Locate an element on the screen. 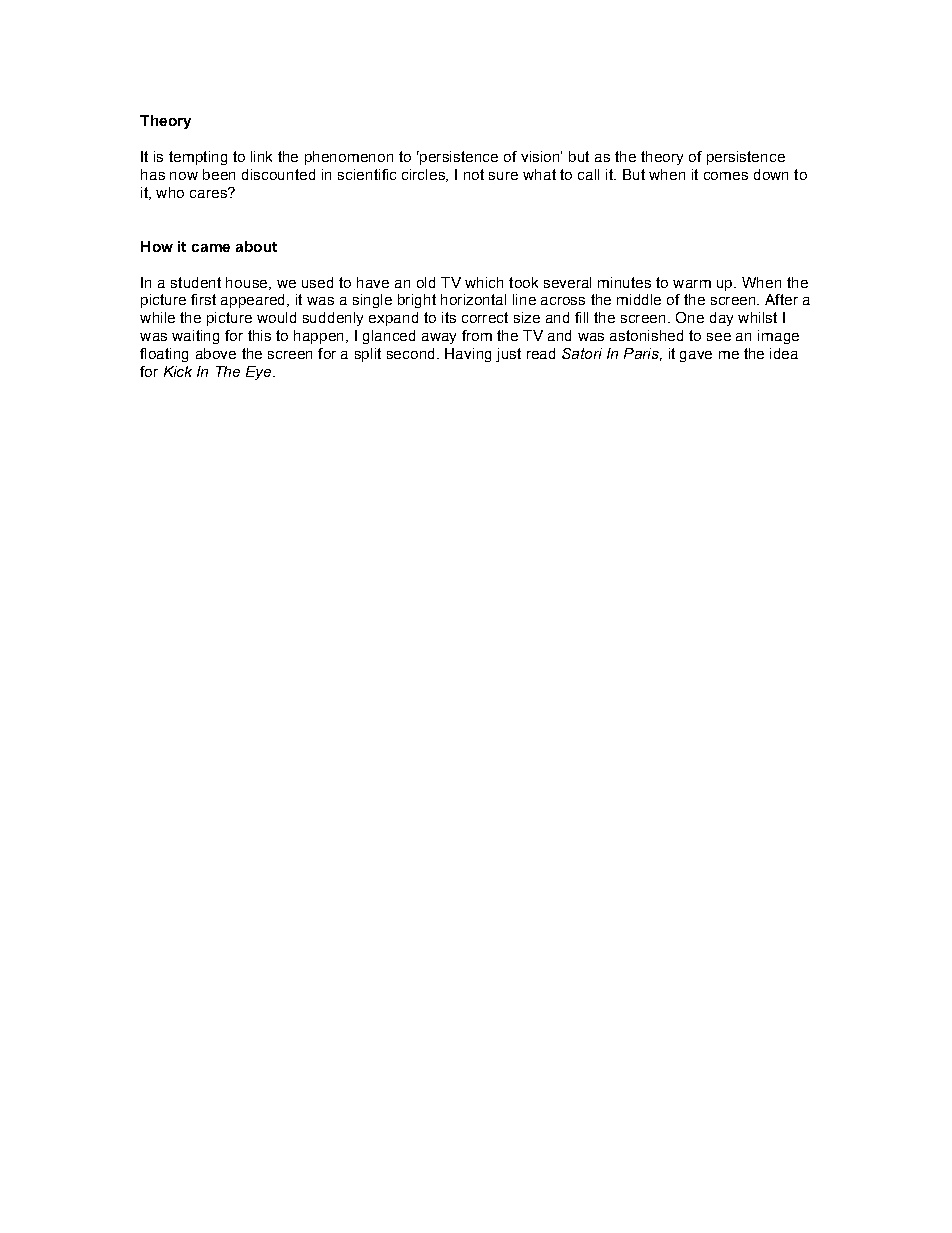 The height and width of the screenshot is (1233, 952). not is located at coordinates (474, 174).
